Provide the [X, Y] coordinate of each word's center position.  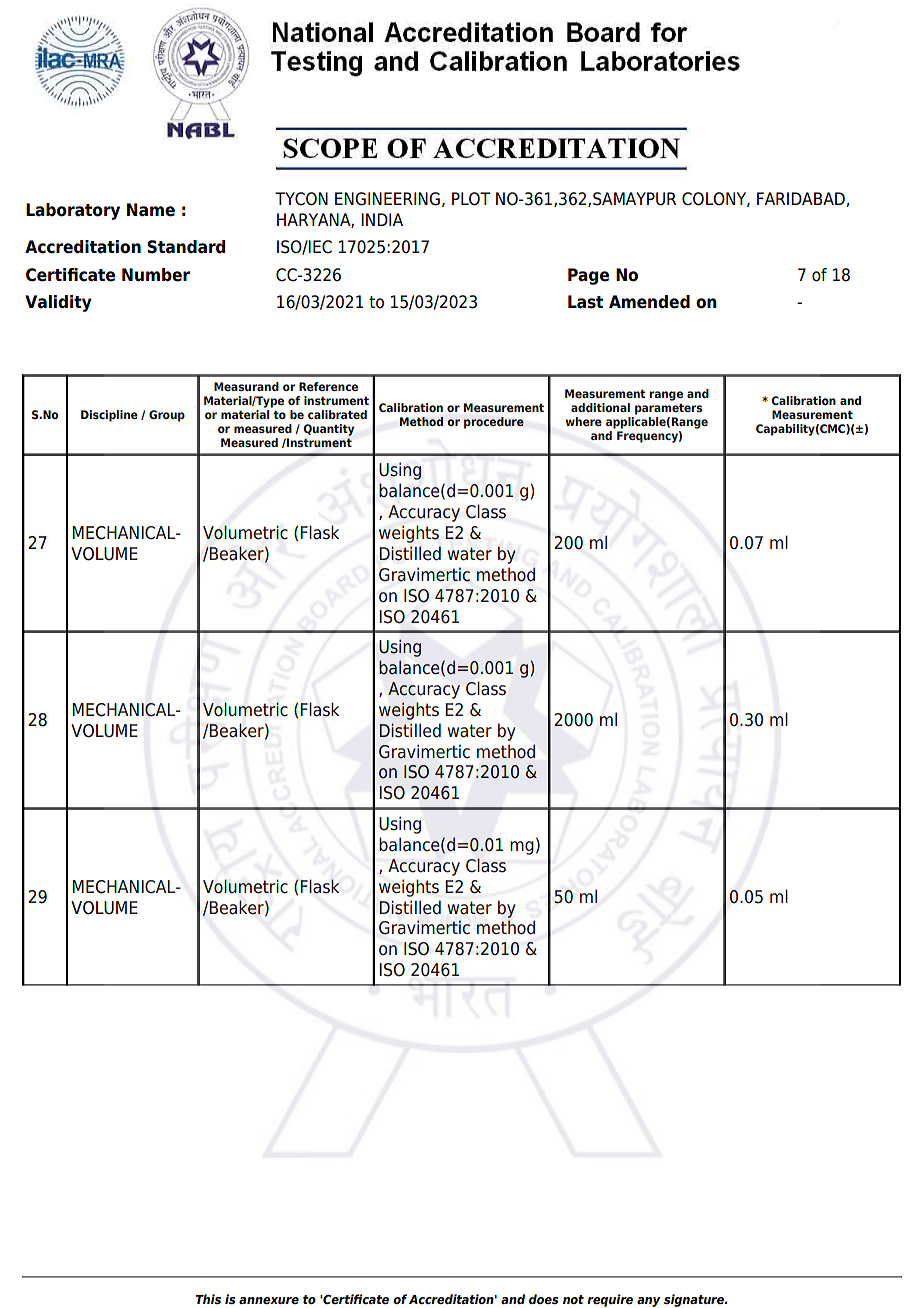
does [543, 1299]
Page [588, 276]
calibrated [337, 414]
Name [151, 210]
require [610, 1300]
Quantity [328, 430]
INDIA [382, 219]
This [208, 1299]
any [648, 1302]
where [584, 421]
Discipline [109, 416]
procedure [494, 423]
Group [167, 416]
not [573, 1299]
